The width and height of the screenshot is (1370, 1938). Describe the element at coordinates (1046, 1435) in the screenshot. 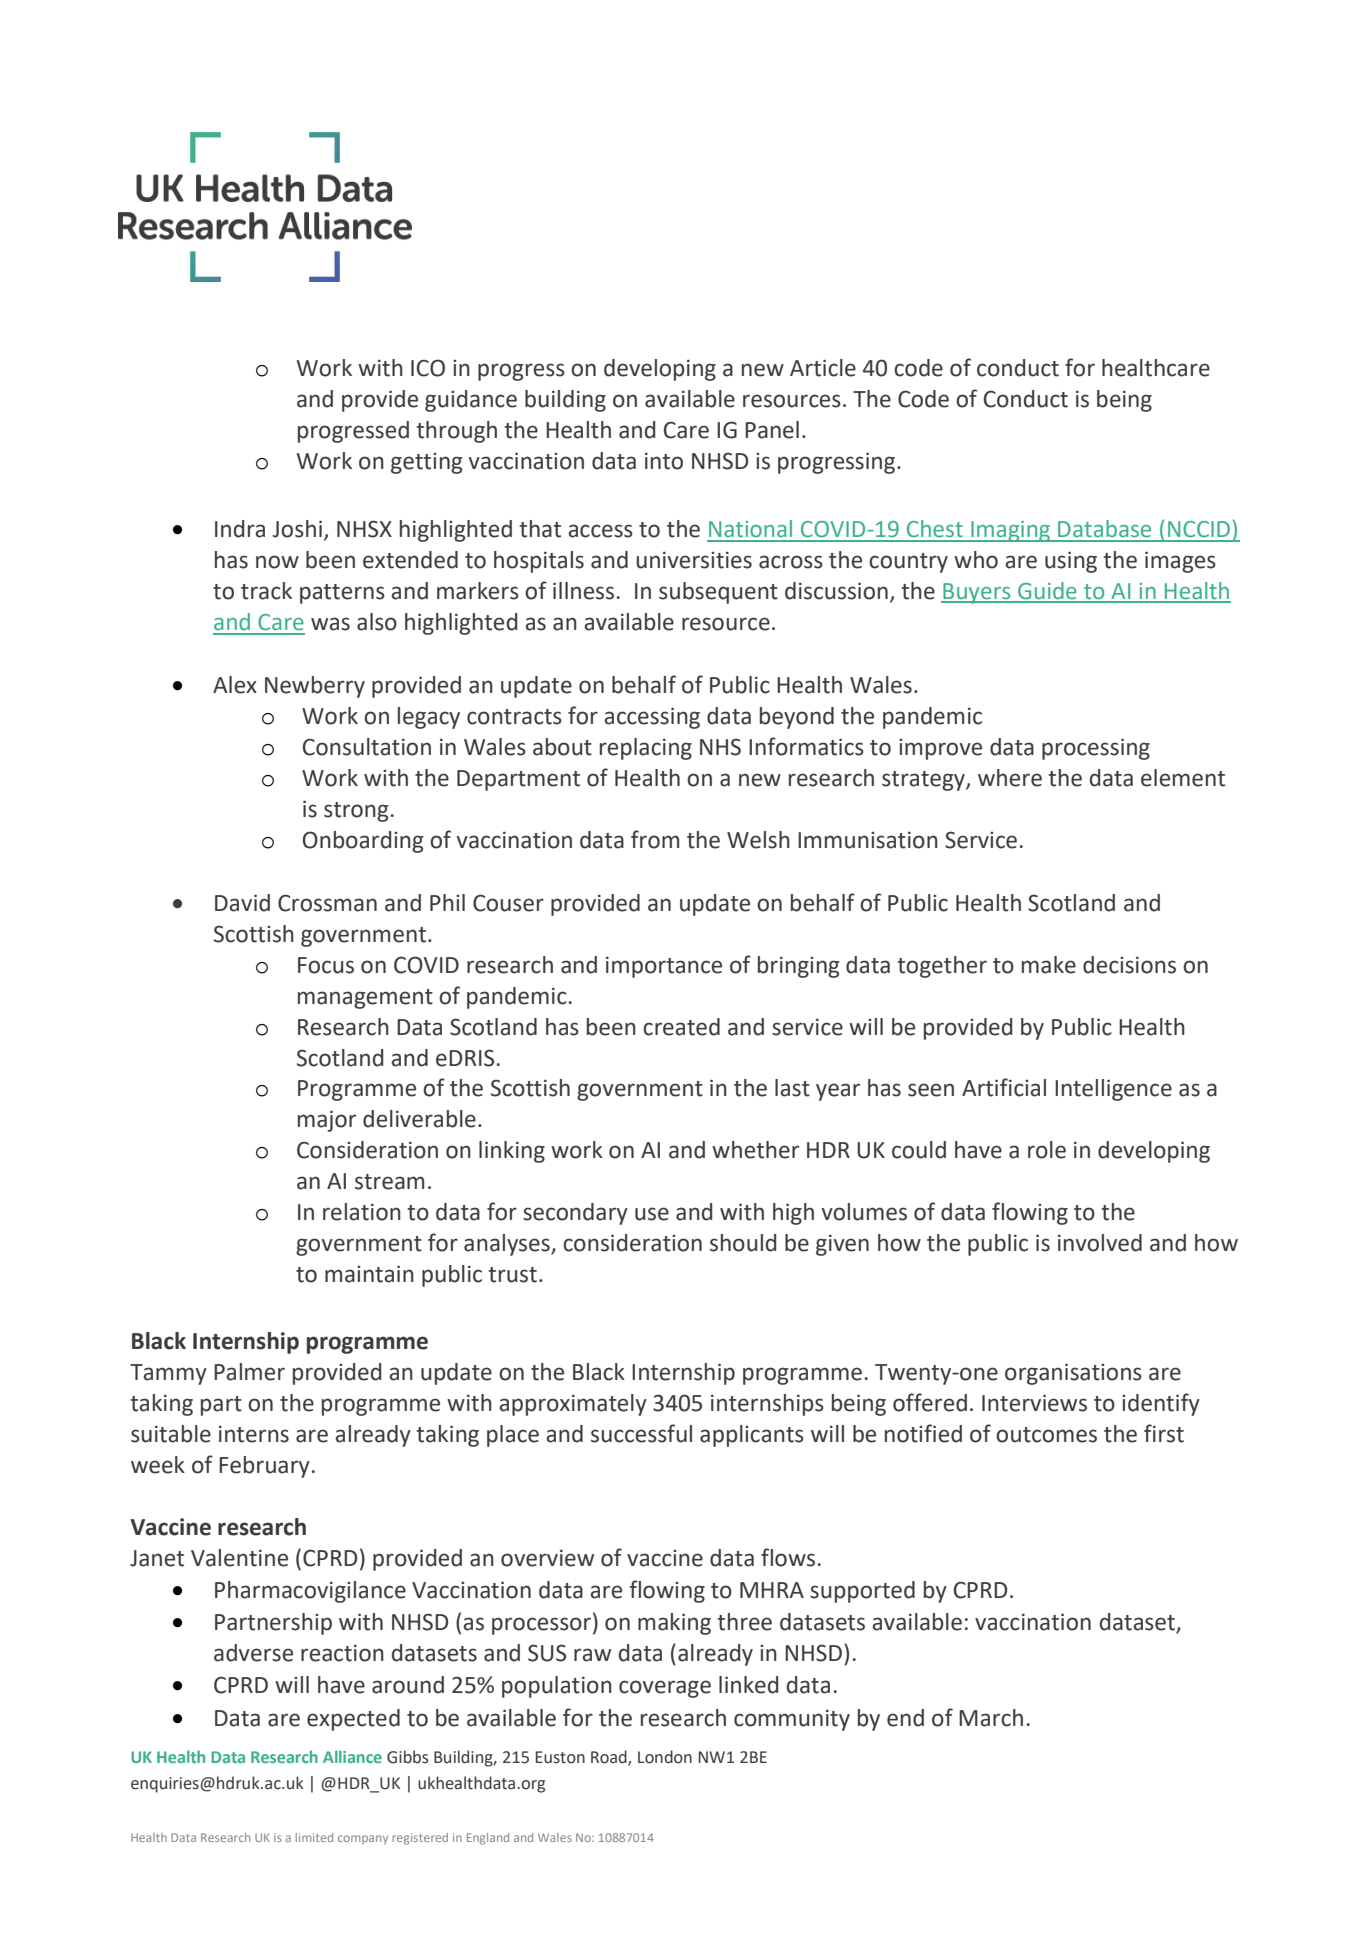

I see `outcomes` at that location.
